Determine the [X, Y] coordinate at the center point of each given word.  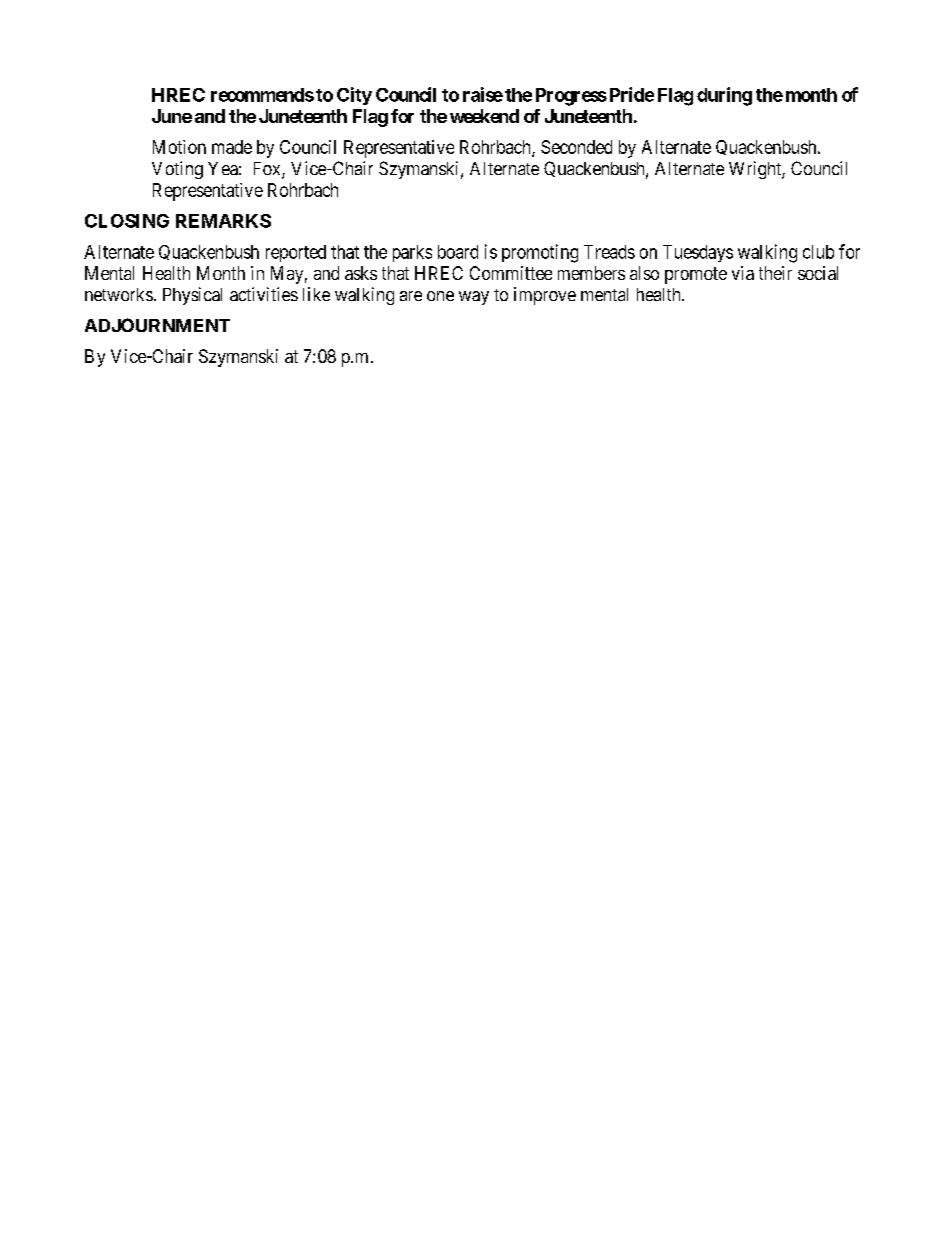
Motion [179, 147]
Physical [192, 296]
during [724, 96]
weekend [484, 116]
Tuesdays [698, 253]
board [458, 252]
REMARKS [223, 221]
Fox [268, 170]
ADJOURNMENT [157, 325]
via [743, 273]
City [354, 96]
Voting [177, 170]
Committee [511, 273]
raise [483, 94]
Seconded [576, 147]
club [818, 252]
